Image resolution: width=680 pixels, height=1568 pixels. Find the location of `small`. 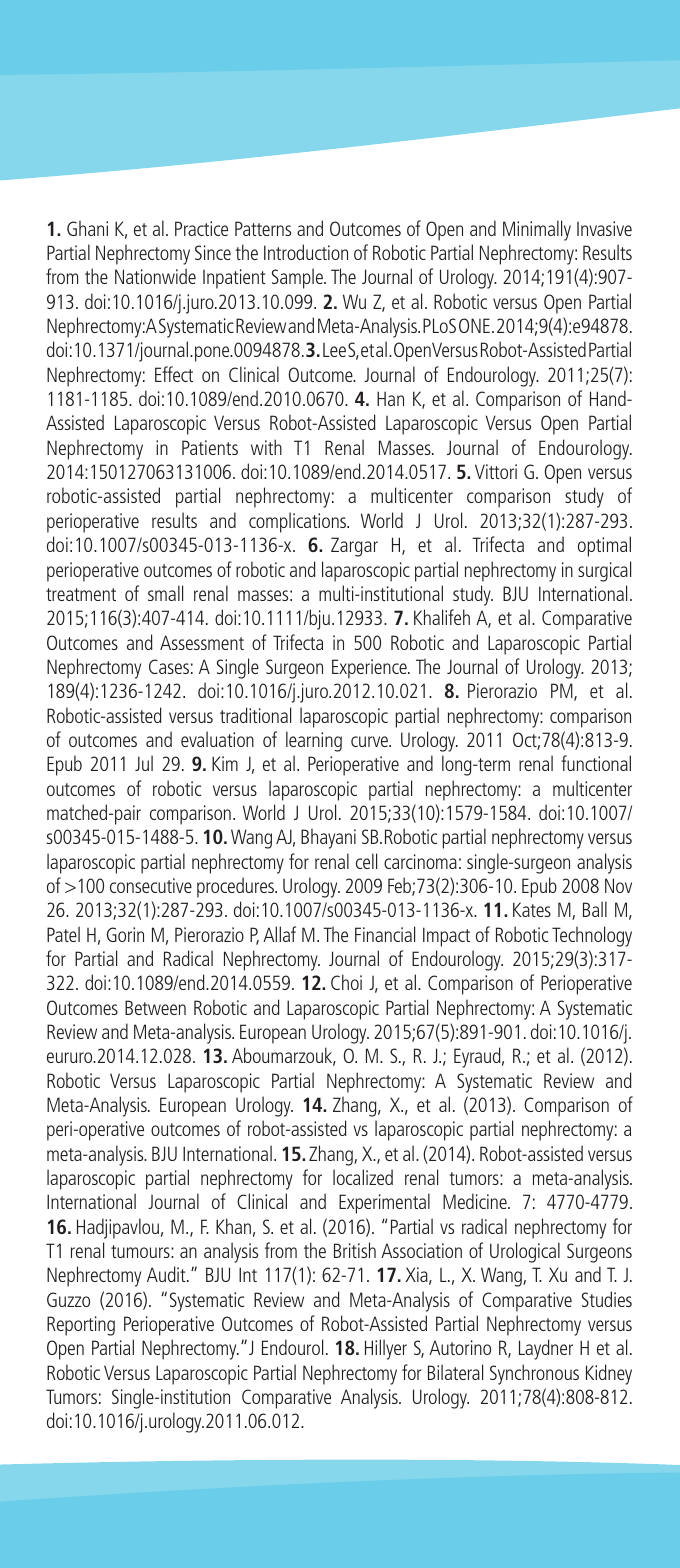

small is located at coordinates (165, 593).
